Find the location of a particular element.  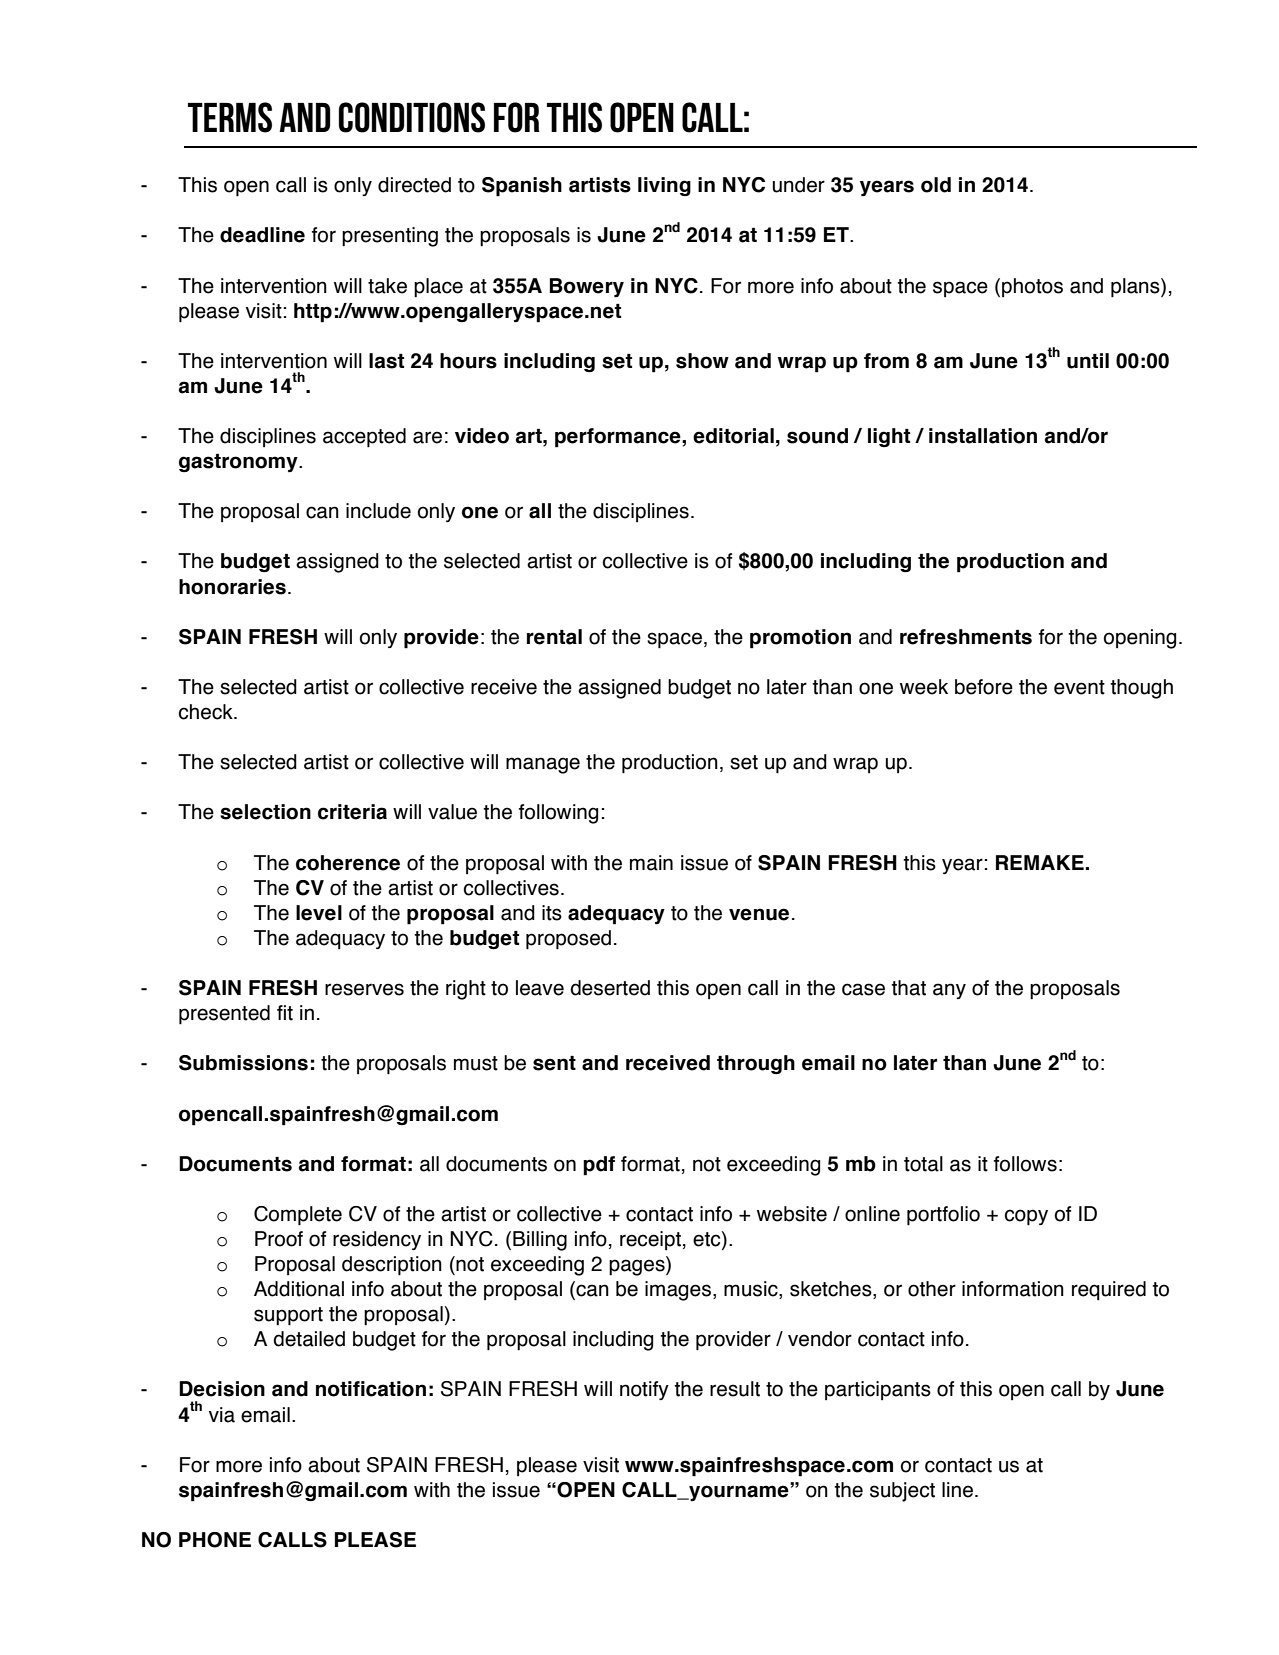

include is located at coordinates (378, 511).
